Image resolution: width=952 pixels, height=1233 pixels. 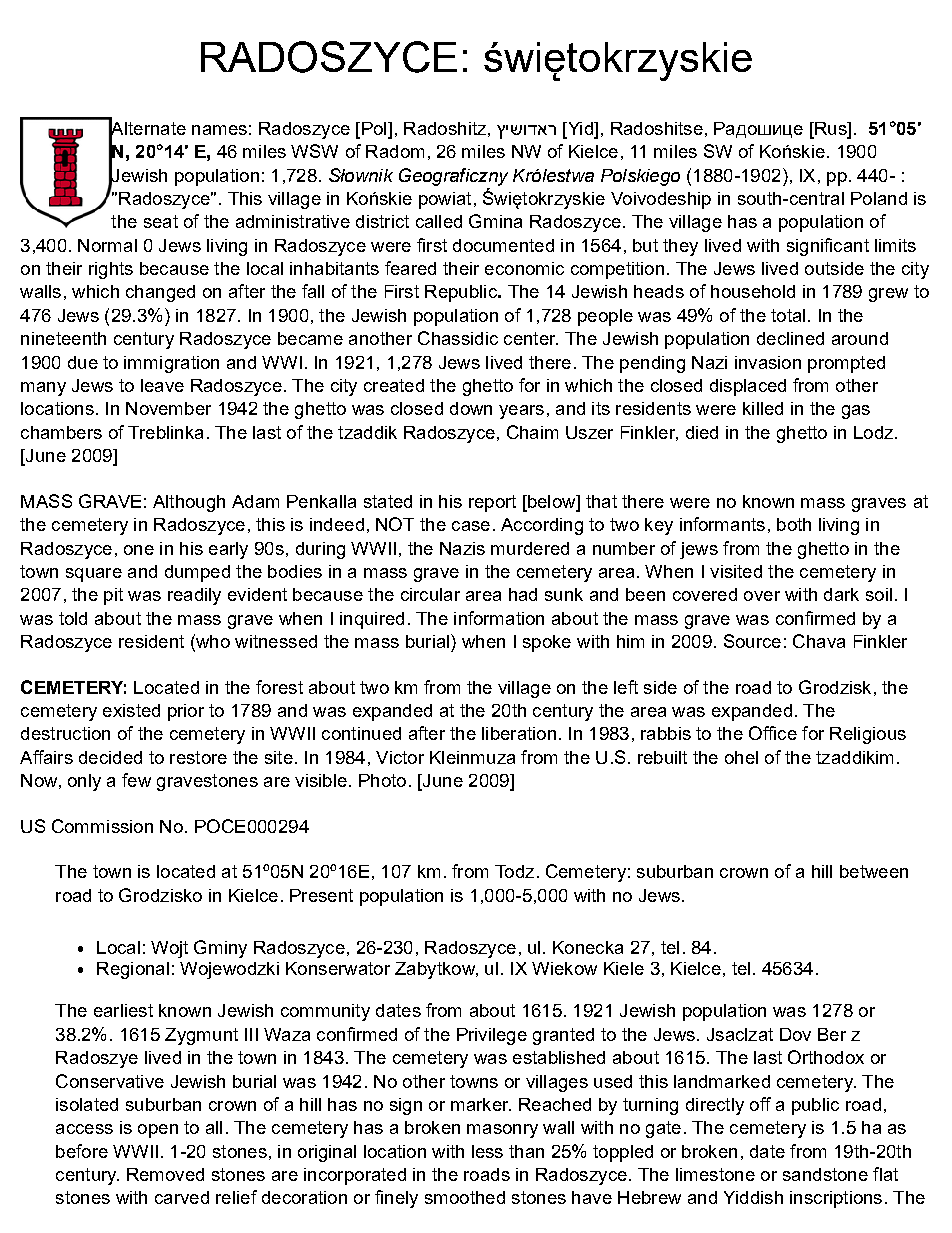 I want to click on called, so click(x=439, y=221).
